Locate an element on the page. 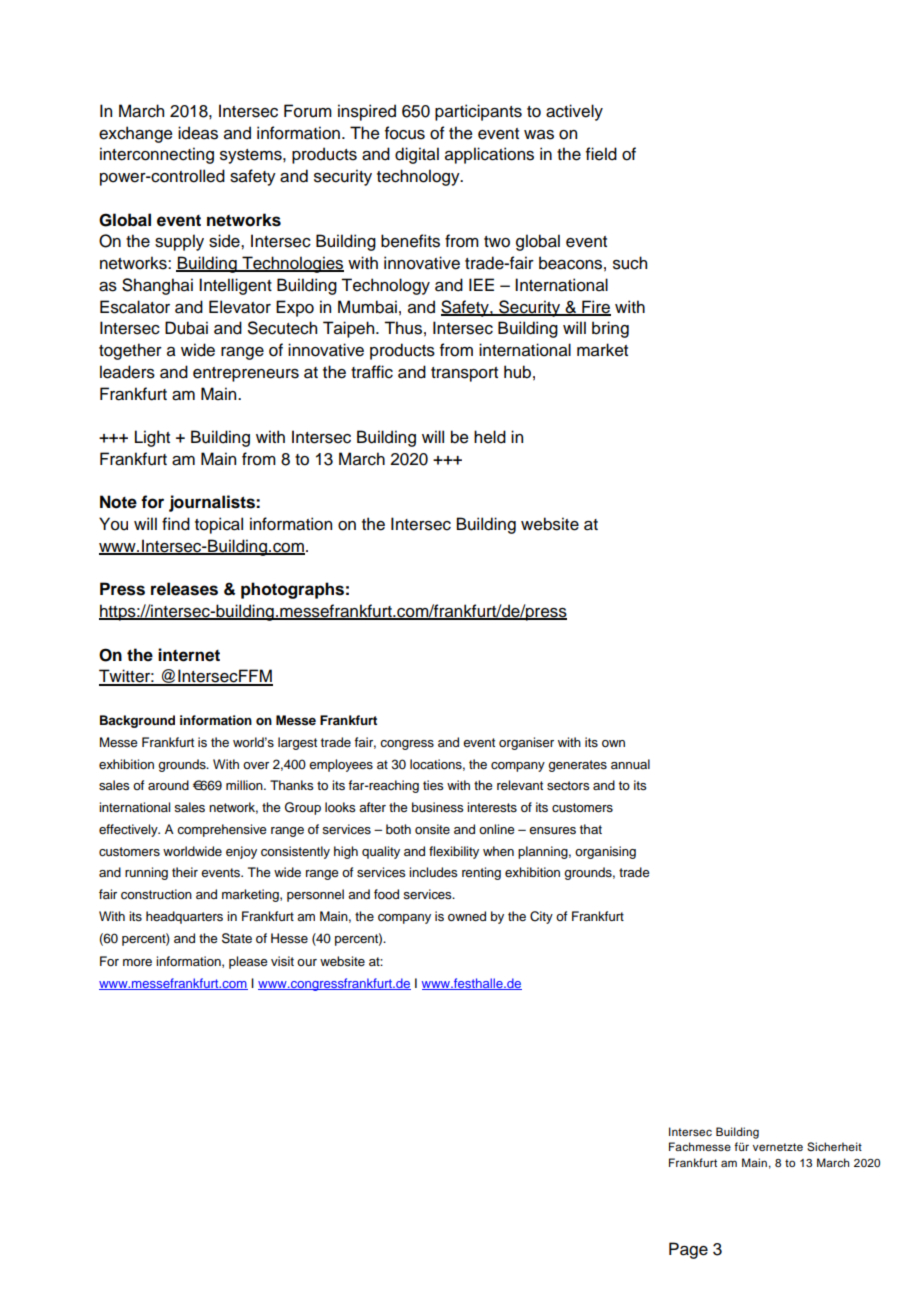 The height and width of the document is (1308, 924). visit is located at coordinates (282, 961).
